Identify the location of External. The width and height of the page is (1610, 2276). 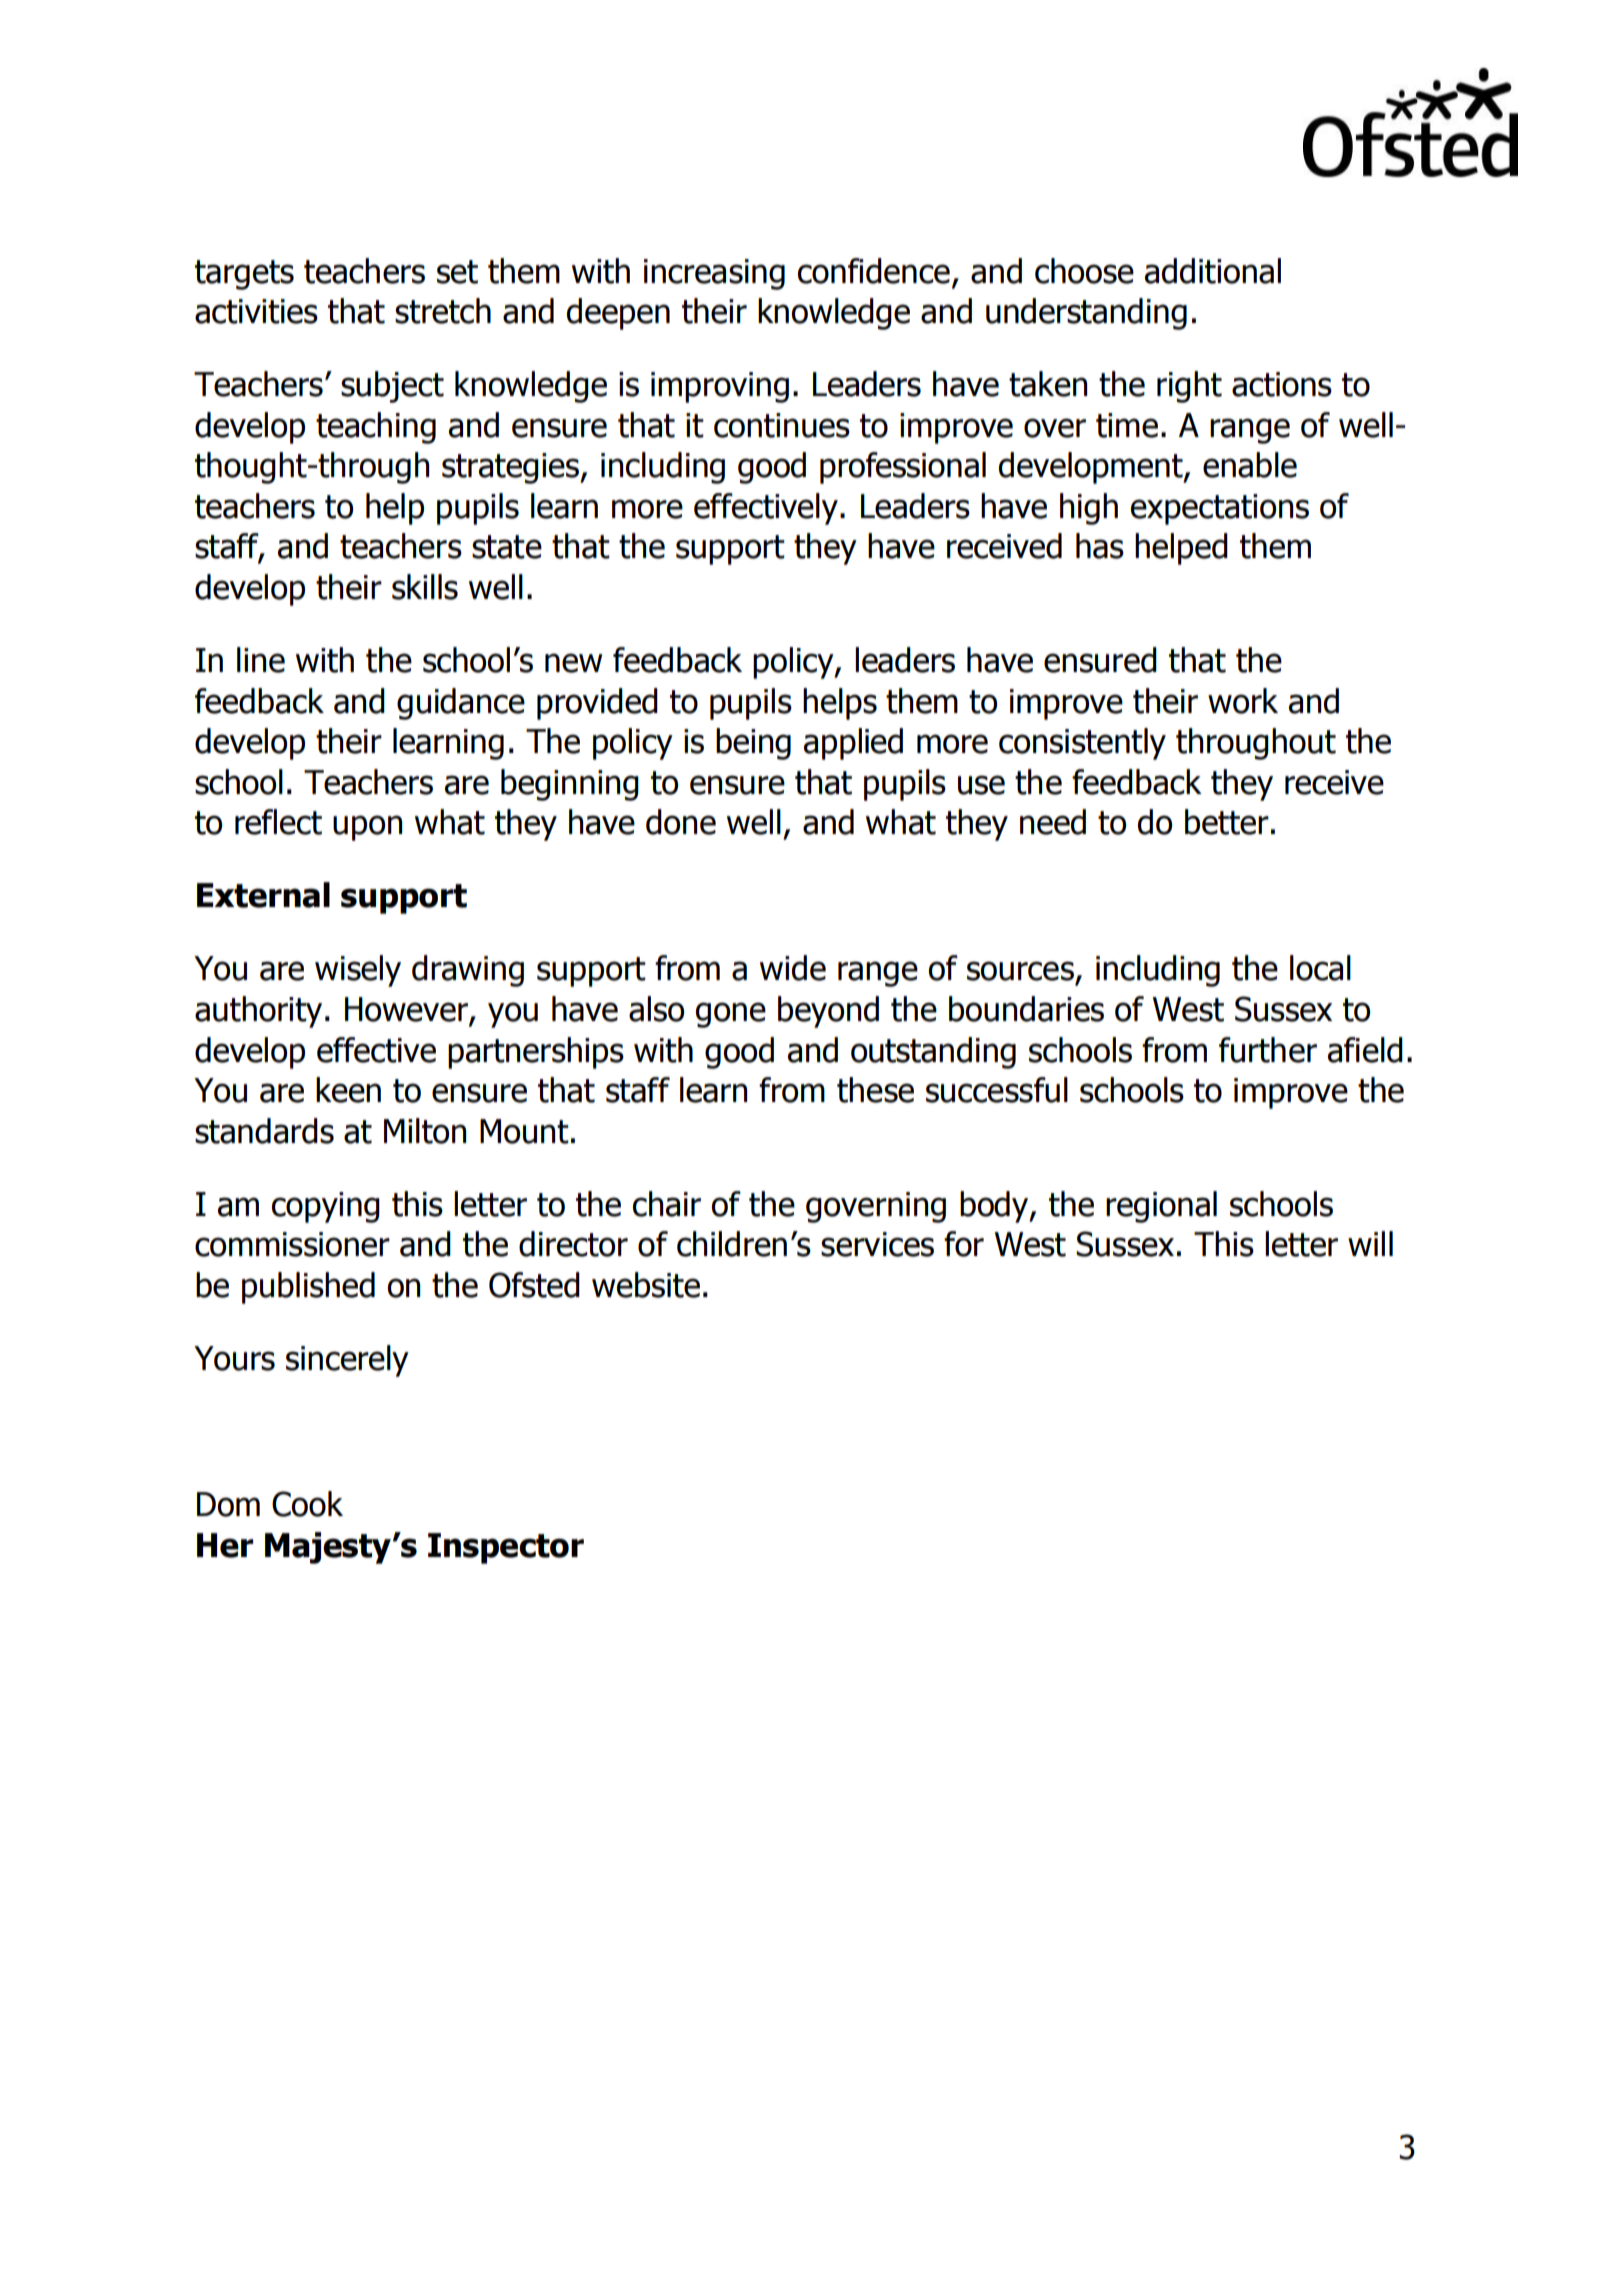
(263, 895).
